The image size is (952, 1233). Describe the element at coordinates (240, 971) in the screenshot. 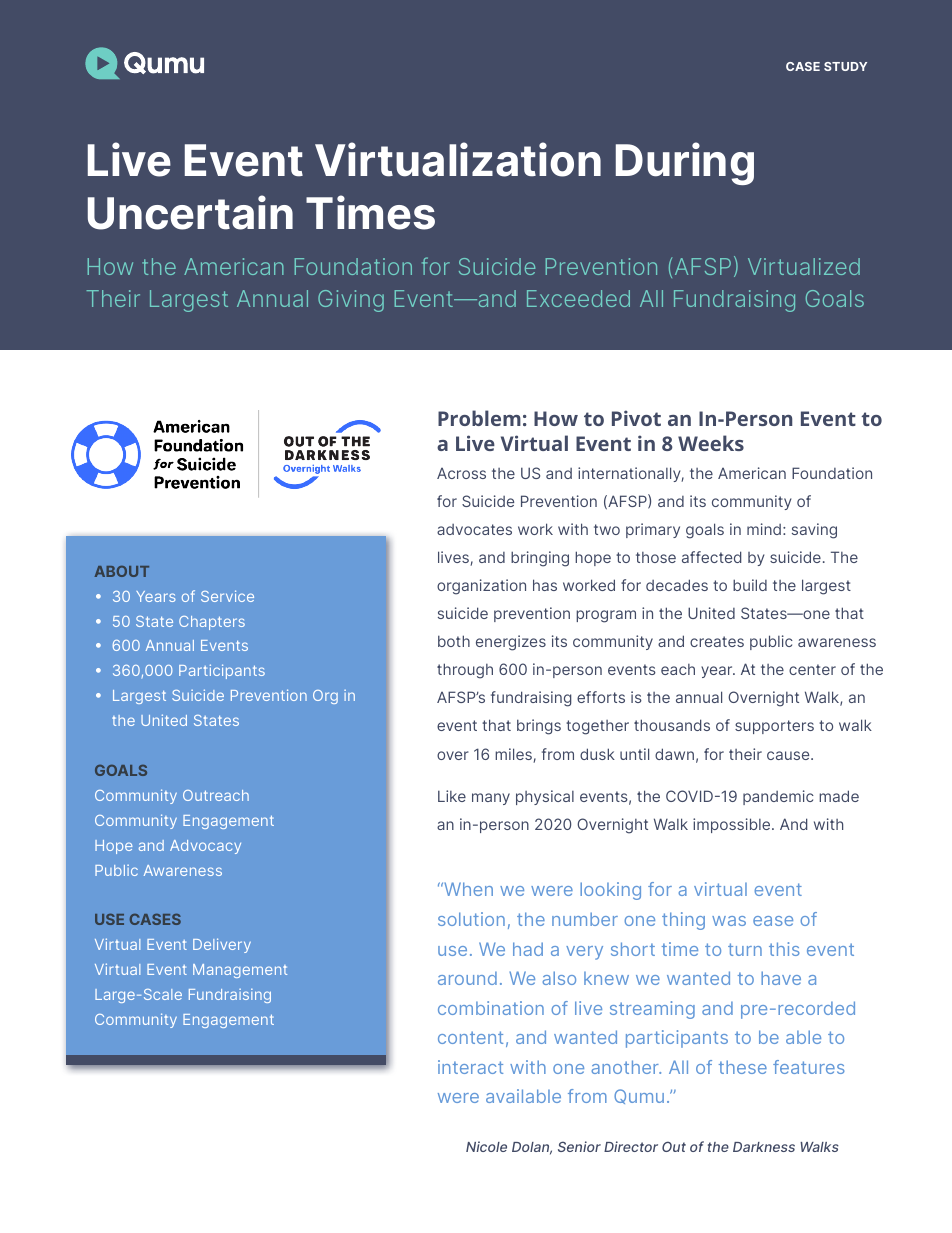

I see `Management` at that location.
